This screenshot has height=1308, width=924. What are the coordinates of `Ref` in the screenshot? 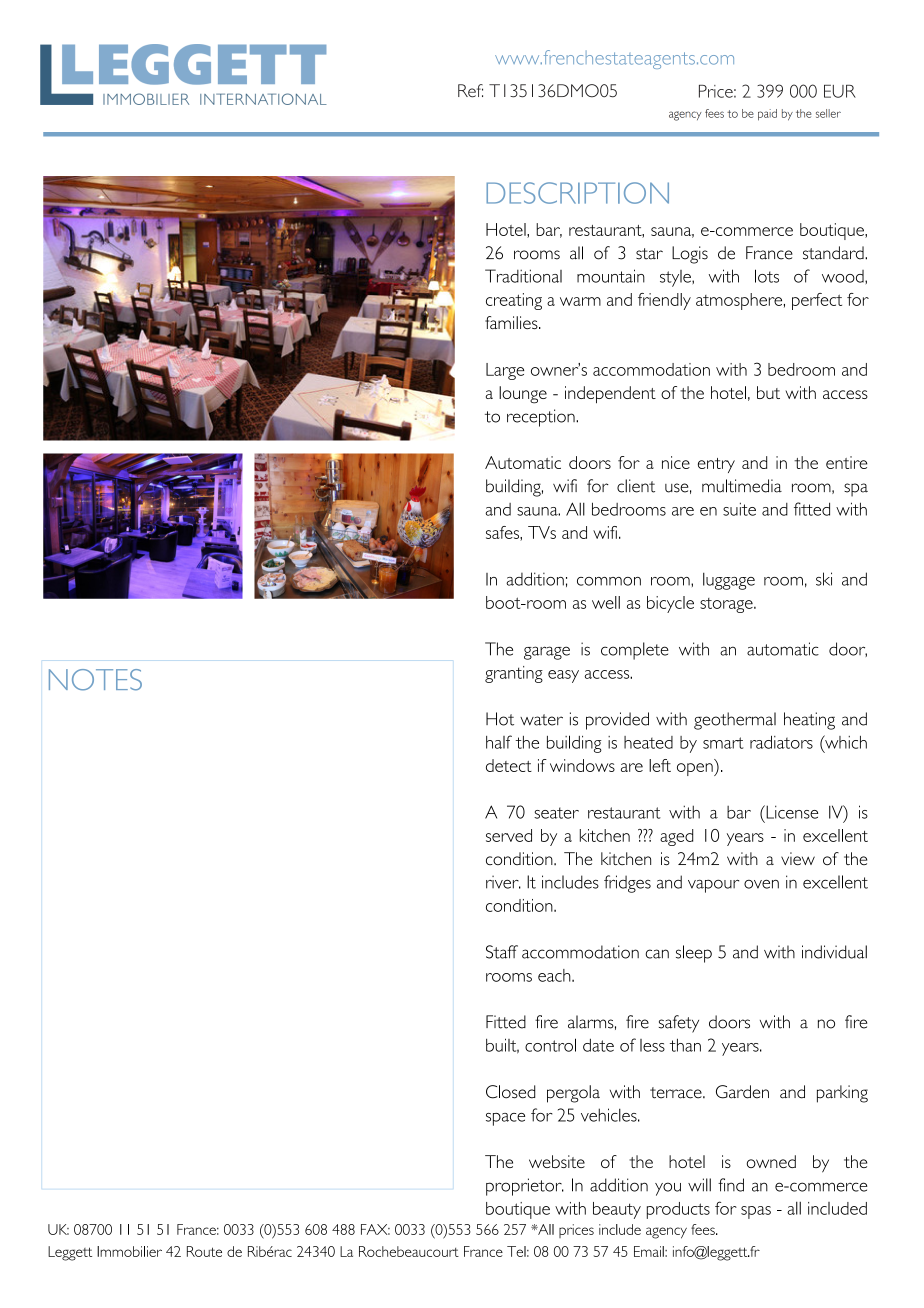 It's located at (470, 91).
